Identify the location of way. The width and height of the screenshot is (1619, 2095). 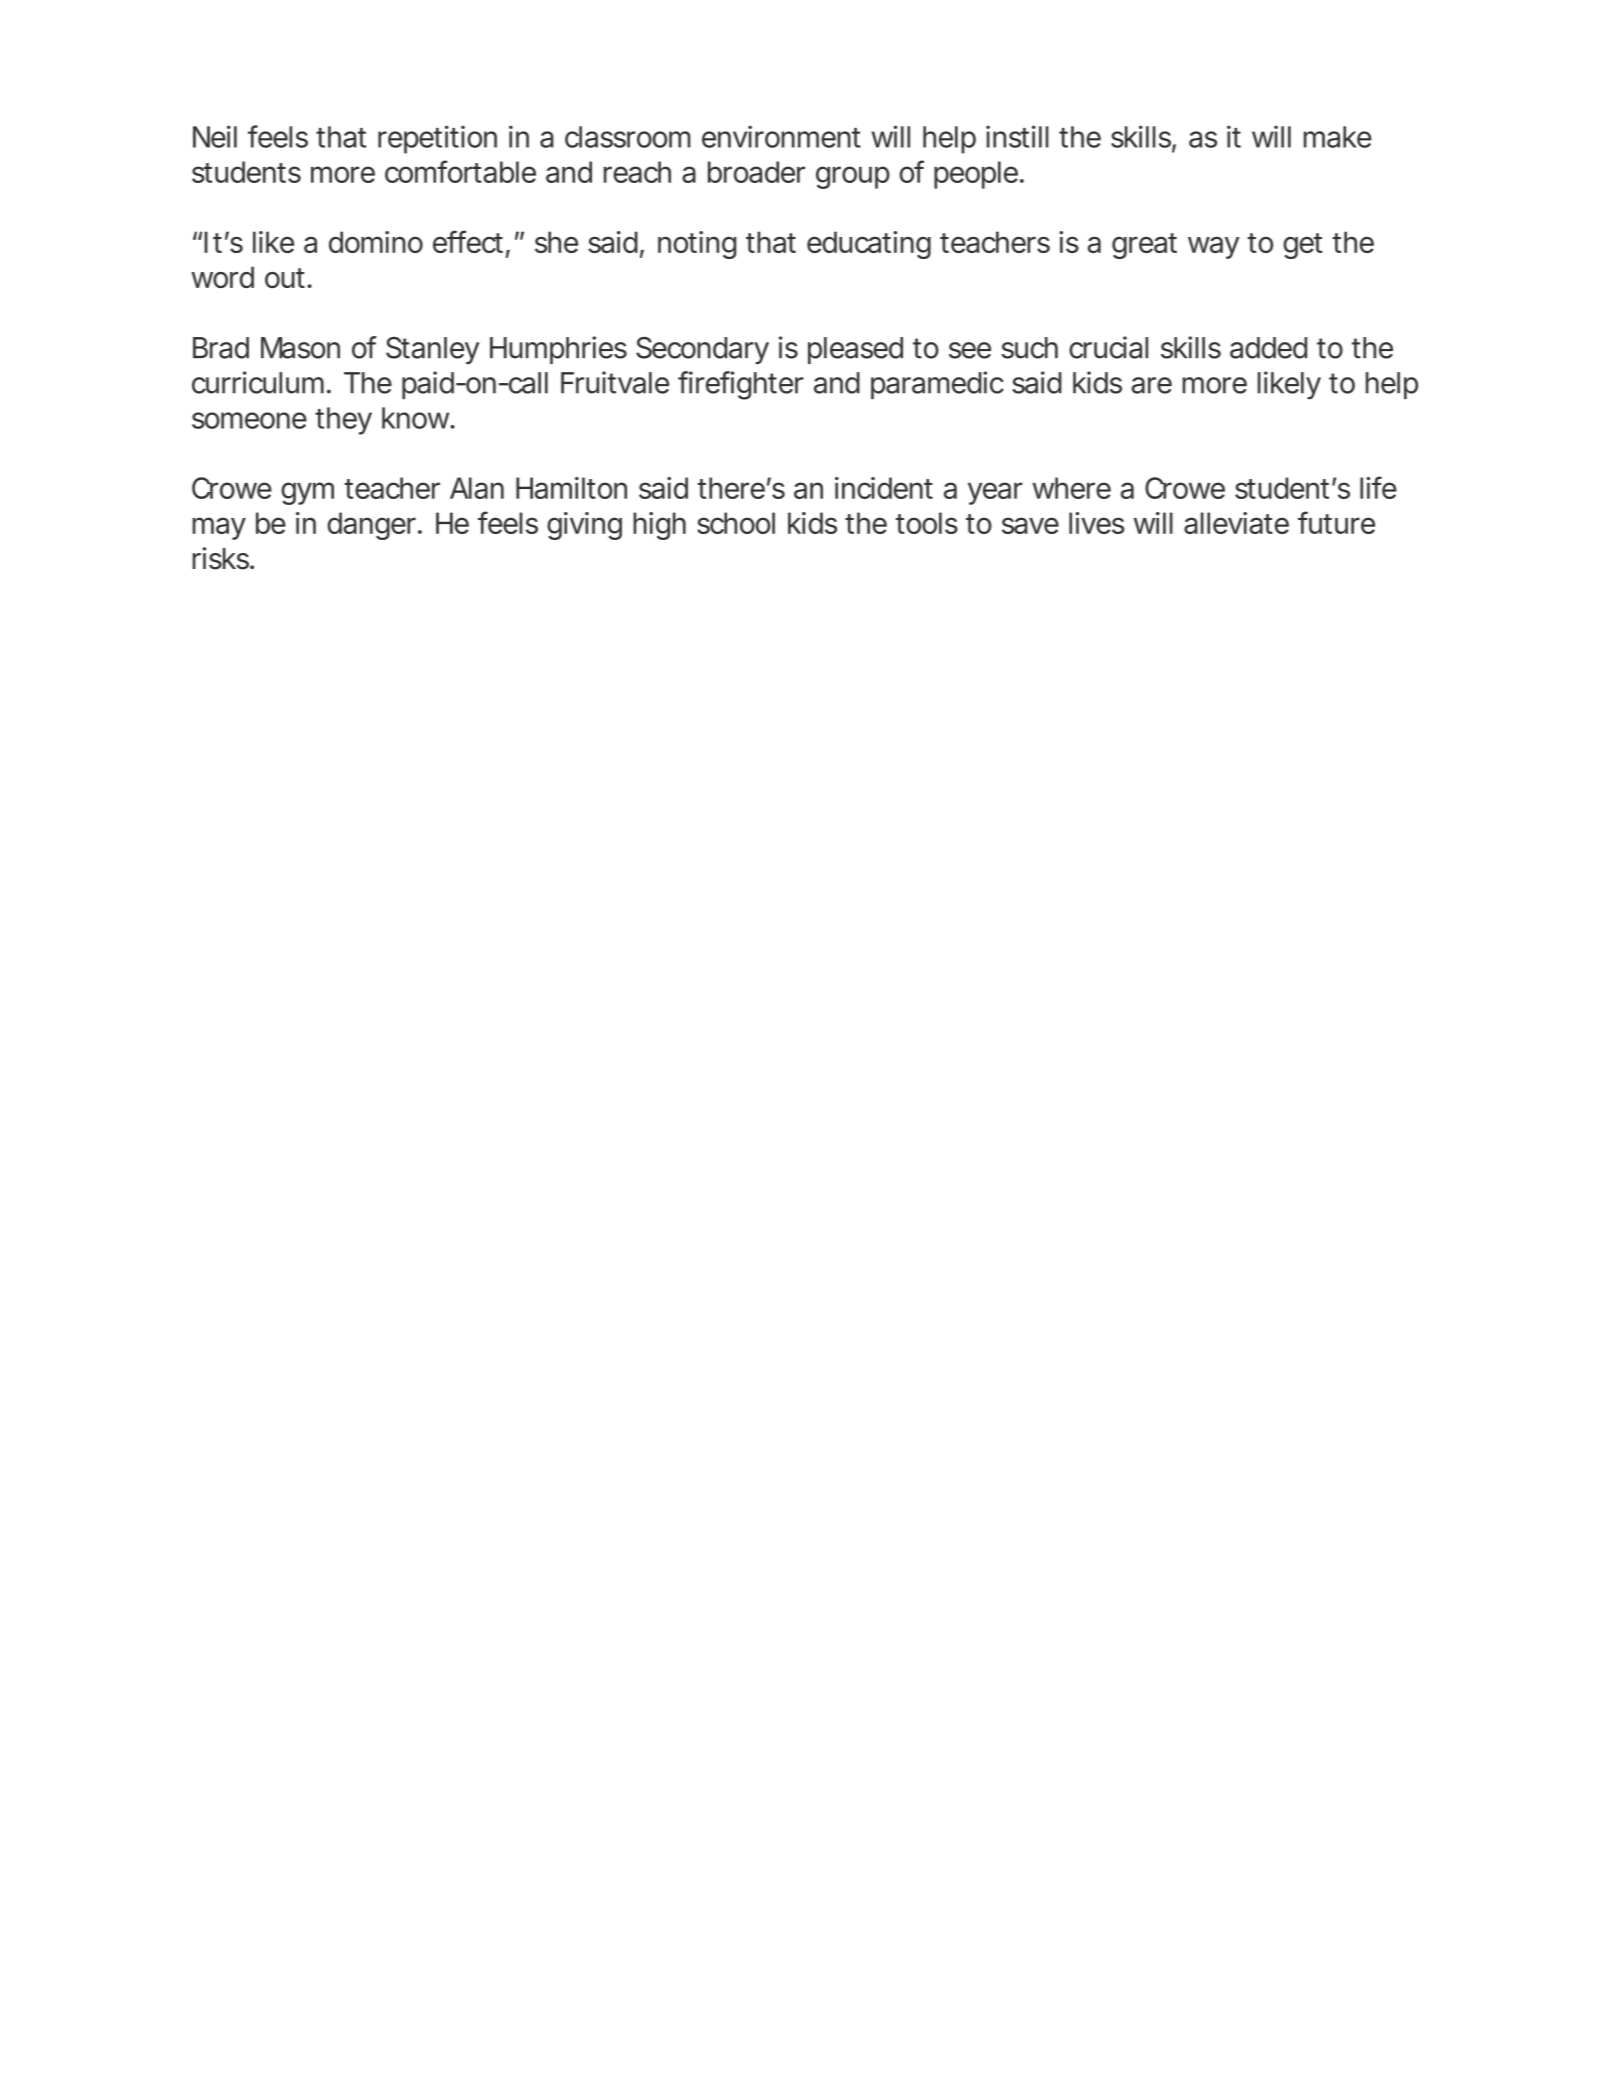
(1213, 248).
